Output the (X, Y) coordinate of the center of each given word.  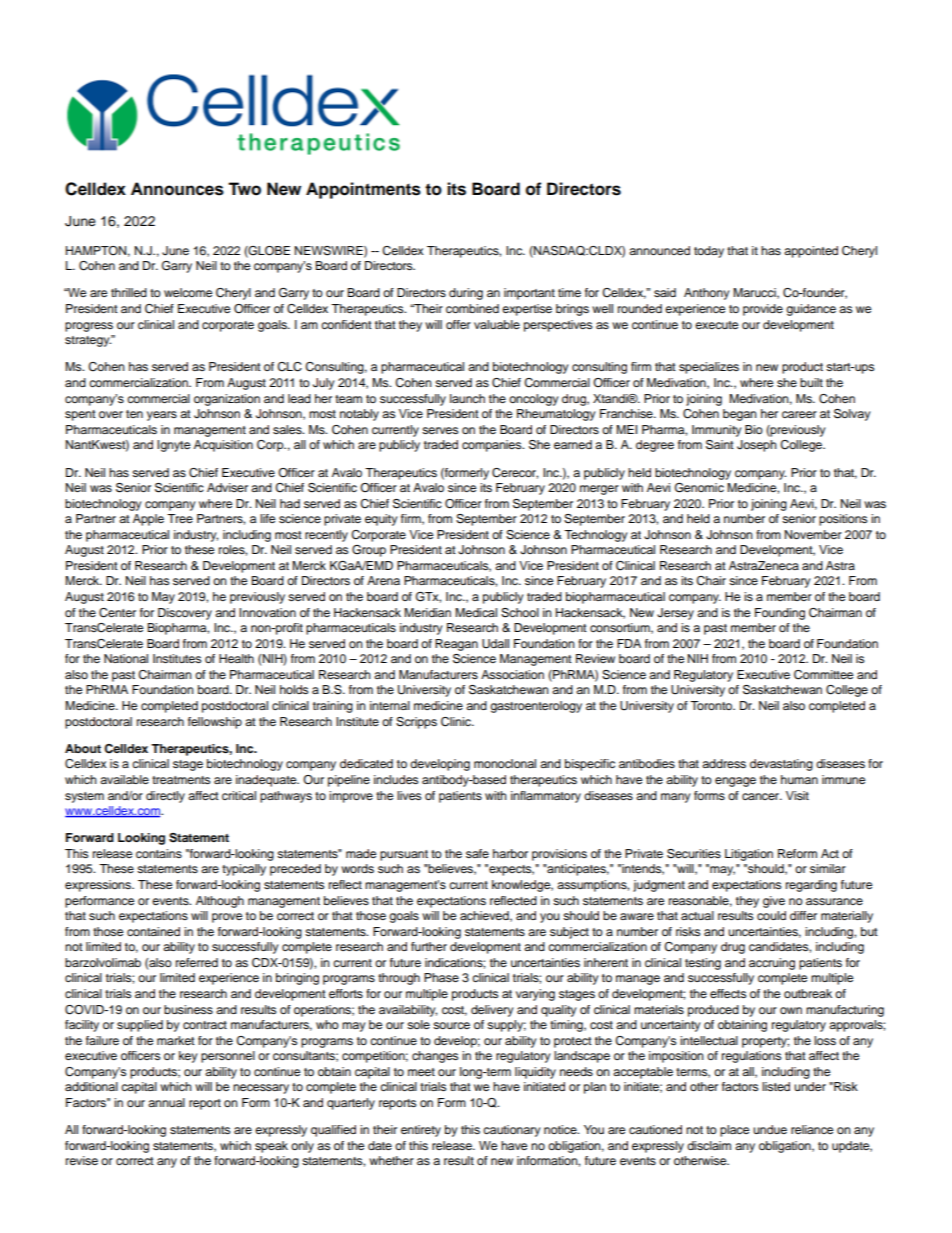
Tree (180, 518)
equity (381, 520)
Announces (177, 189)
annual (166, 1102)
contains (159, 853)
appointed (811, 252)
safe (477, 853)
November (813, 534)
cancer (762, 796)
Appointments (363, 190)
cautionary (512, 1131)
